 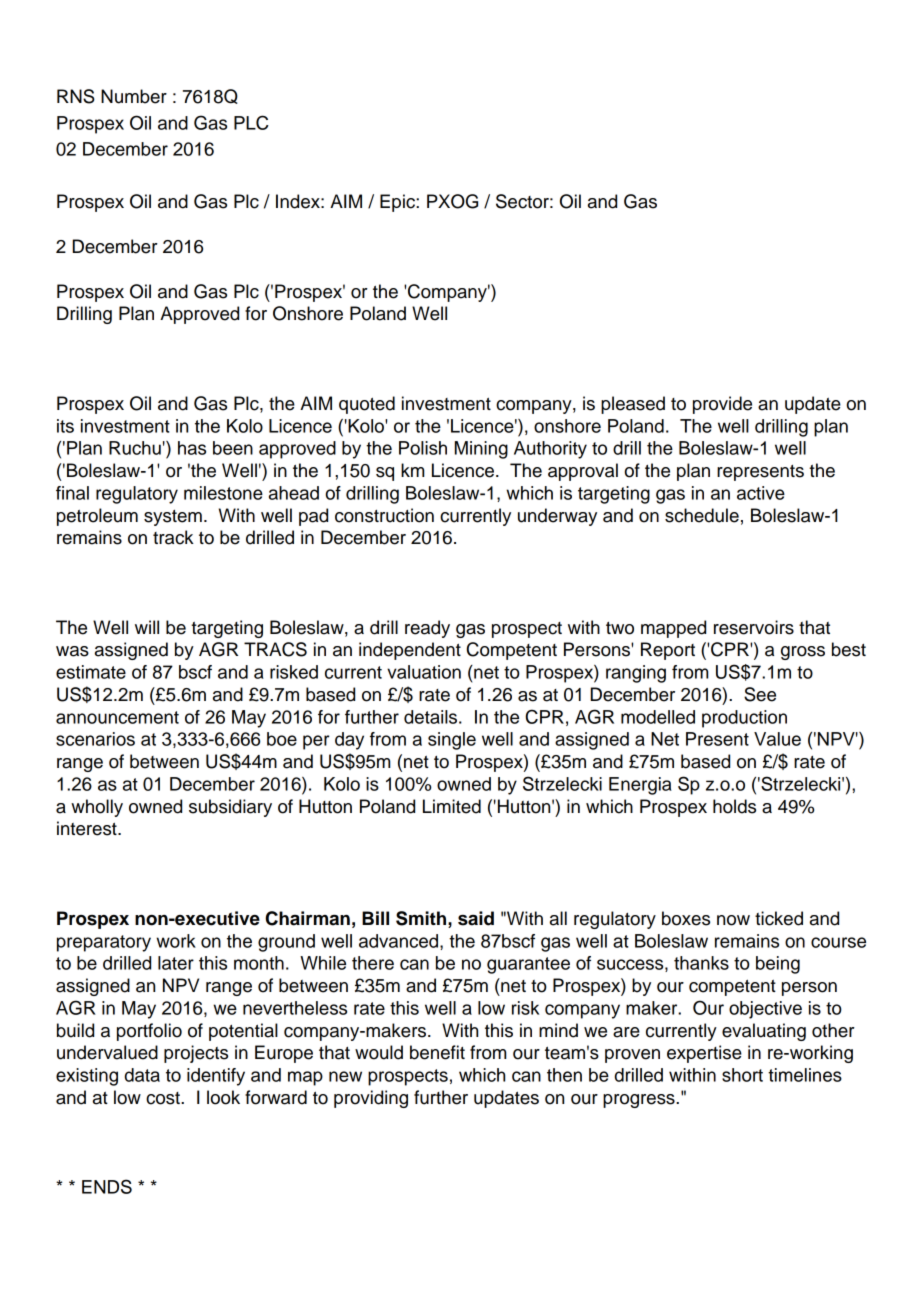 What do you see at coordinates (76, 96) in the image?
I see `RNS` at bounding box center [76, 96].
